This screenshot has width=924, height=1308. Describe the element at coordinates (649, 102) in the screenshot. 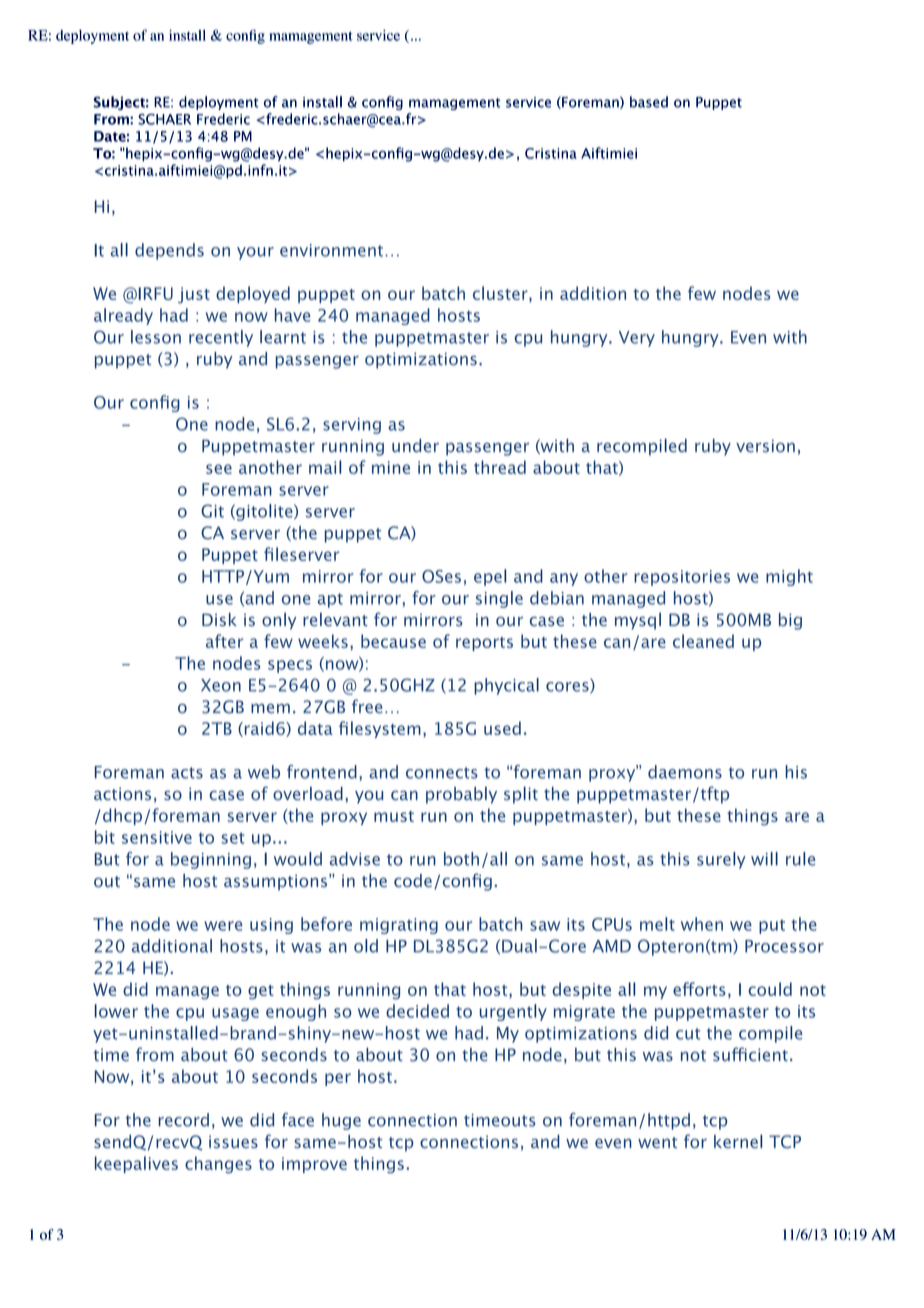

I see `based` at that location.
